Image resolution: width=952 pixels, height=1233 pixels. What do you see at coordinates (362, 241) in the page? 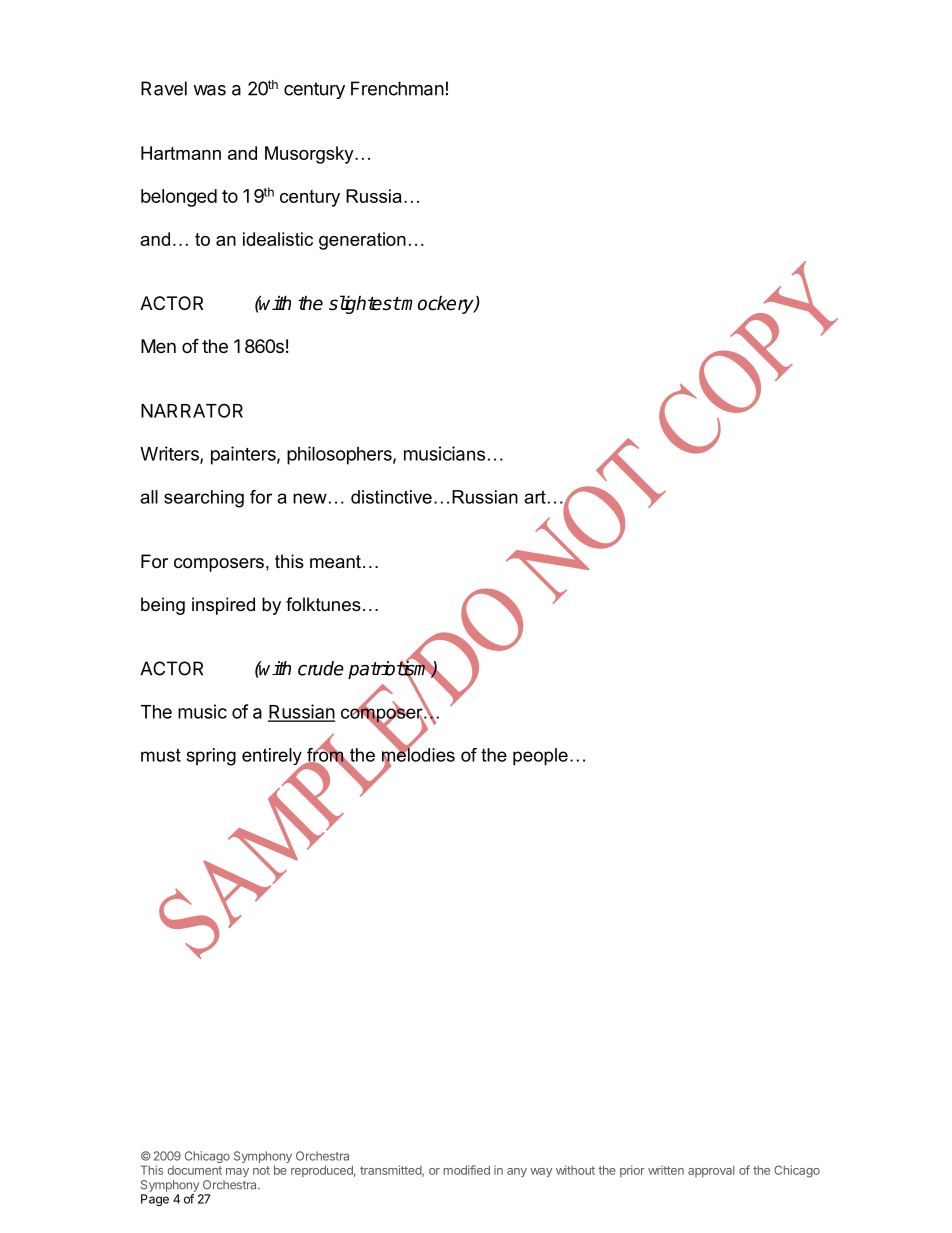
I see `generation` at bounding box center [362, 241].
